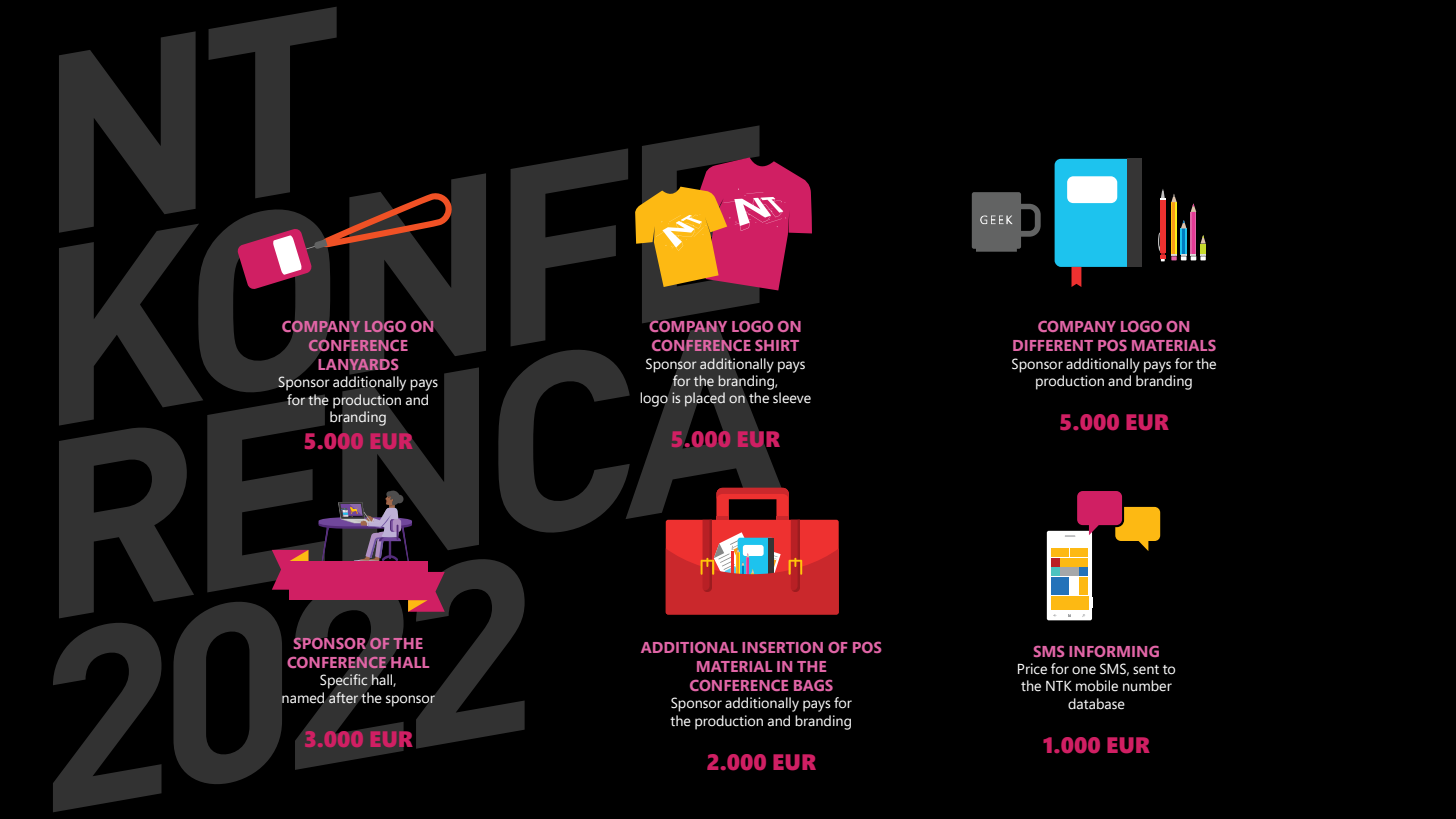 This image has width=1456, height=819. What do you see at coordinates (777, 345) in the image?
I see `SHIRT` at bounding box center [777, 345].
